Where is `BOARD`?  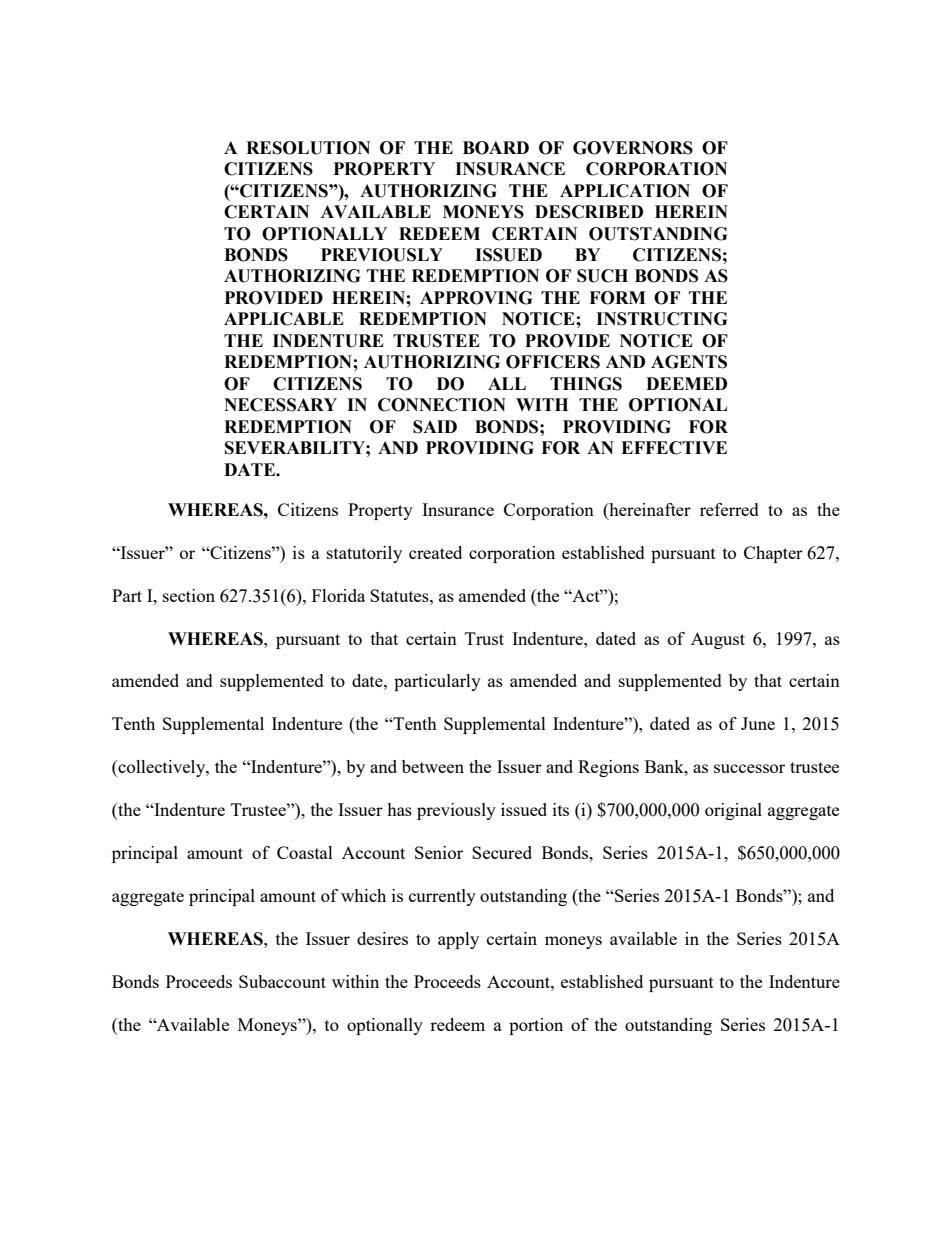
BOARD is located at coordinates (496, 148).
